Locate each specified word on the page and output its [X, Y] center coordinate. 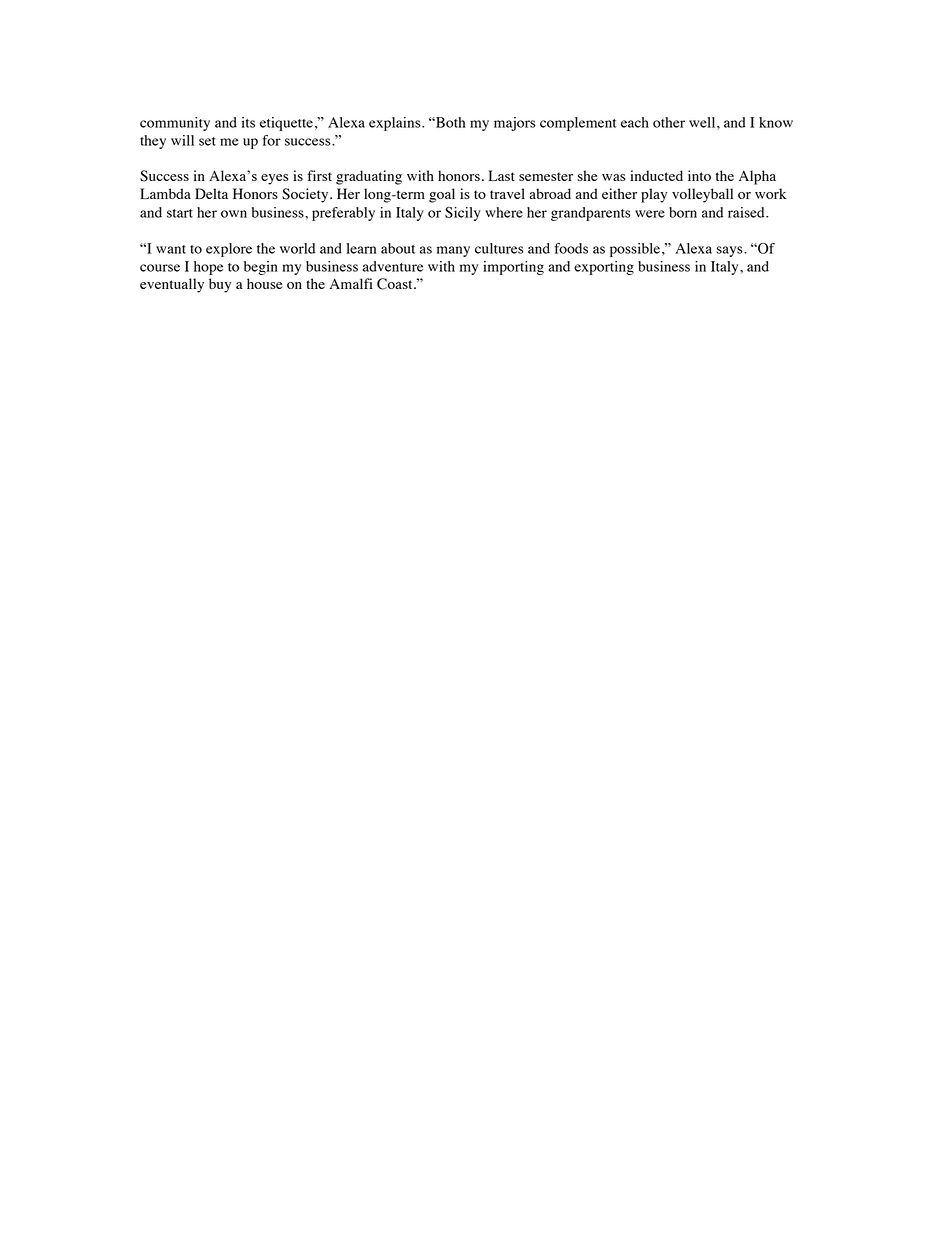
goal [442, 195]
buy [220, 285]
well [703, 122]
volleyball [702, 195]
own [234, 214]
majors [515, 124]
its [248, 122]
